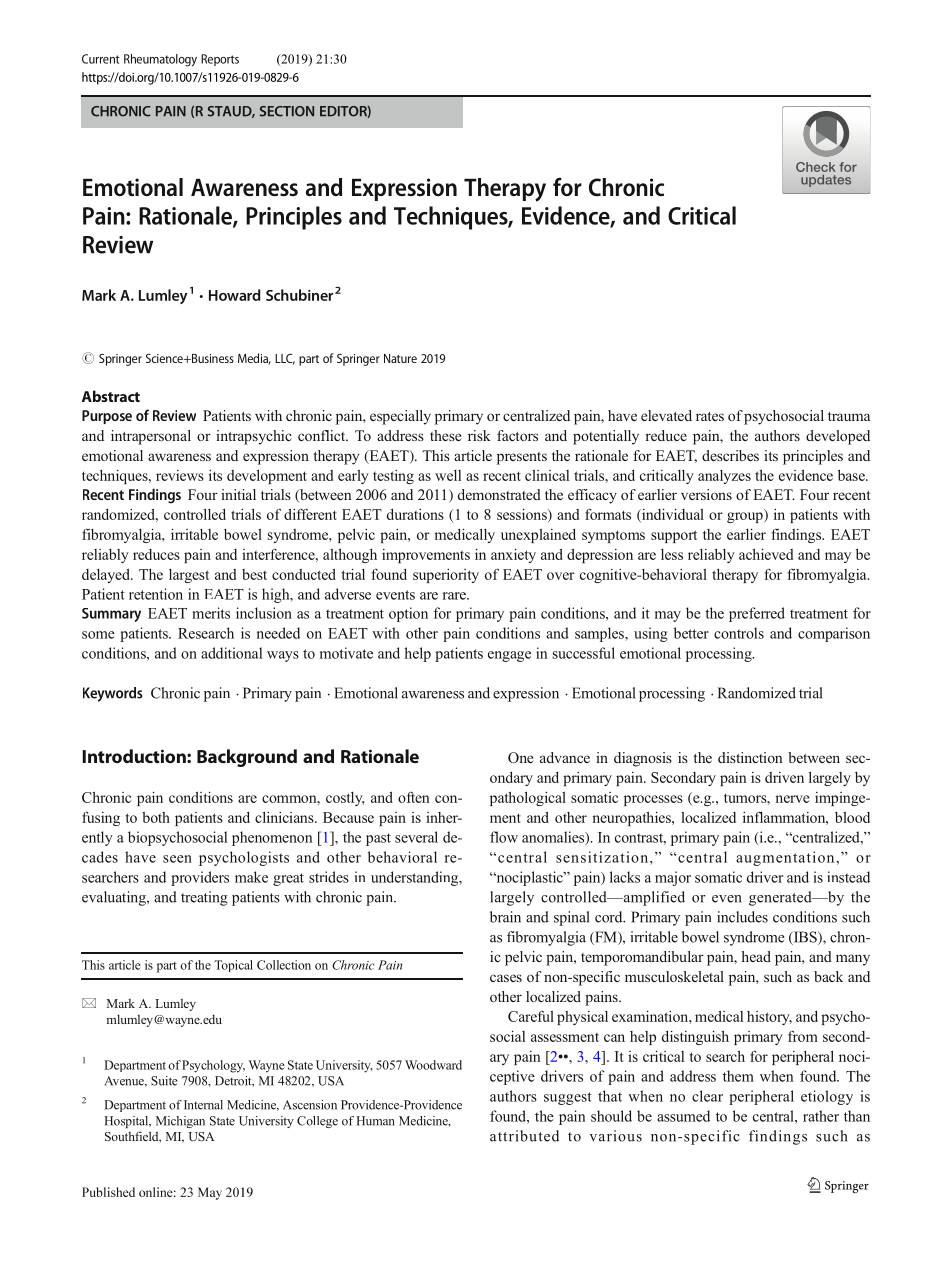 The height and width of the screenshot is (1265, 952). Describe the element at coordinates (446, 576) in the screenshot. I see `superiority` at that location.
